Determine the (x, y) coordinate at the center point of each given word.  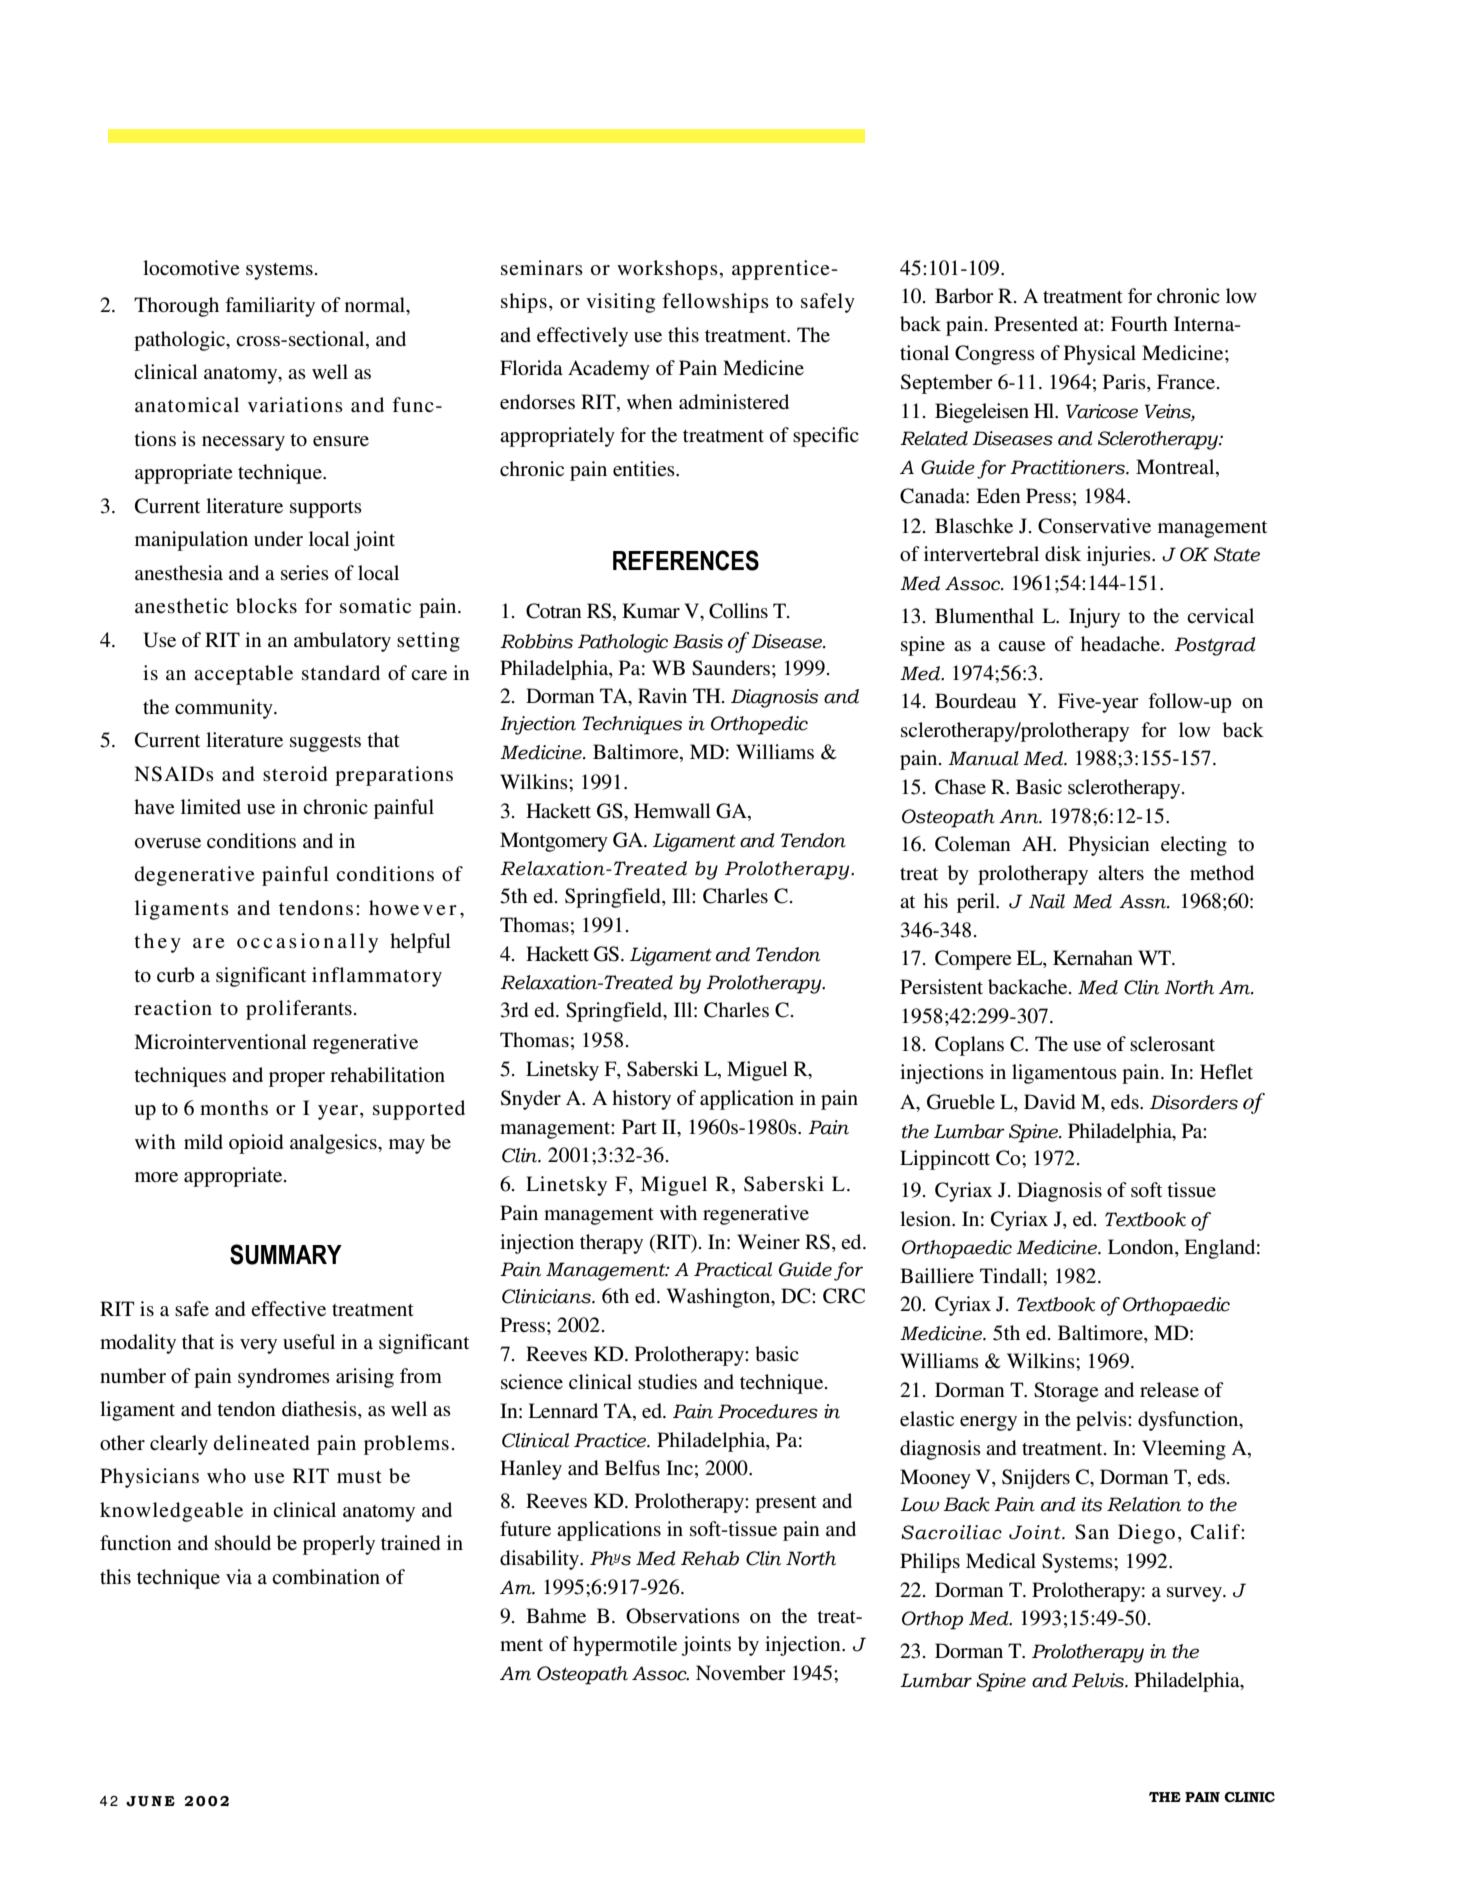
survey (1196, 1594)
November (741, 1672)
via (239, 1576)
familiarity (270, 307)
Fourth (1139, 324)
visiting (620, 303)
